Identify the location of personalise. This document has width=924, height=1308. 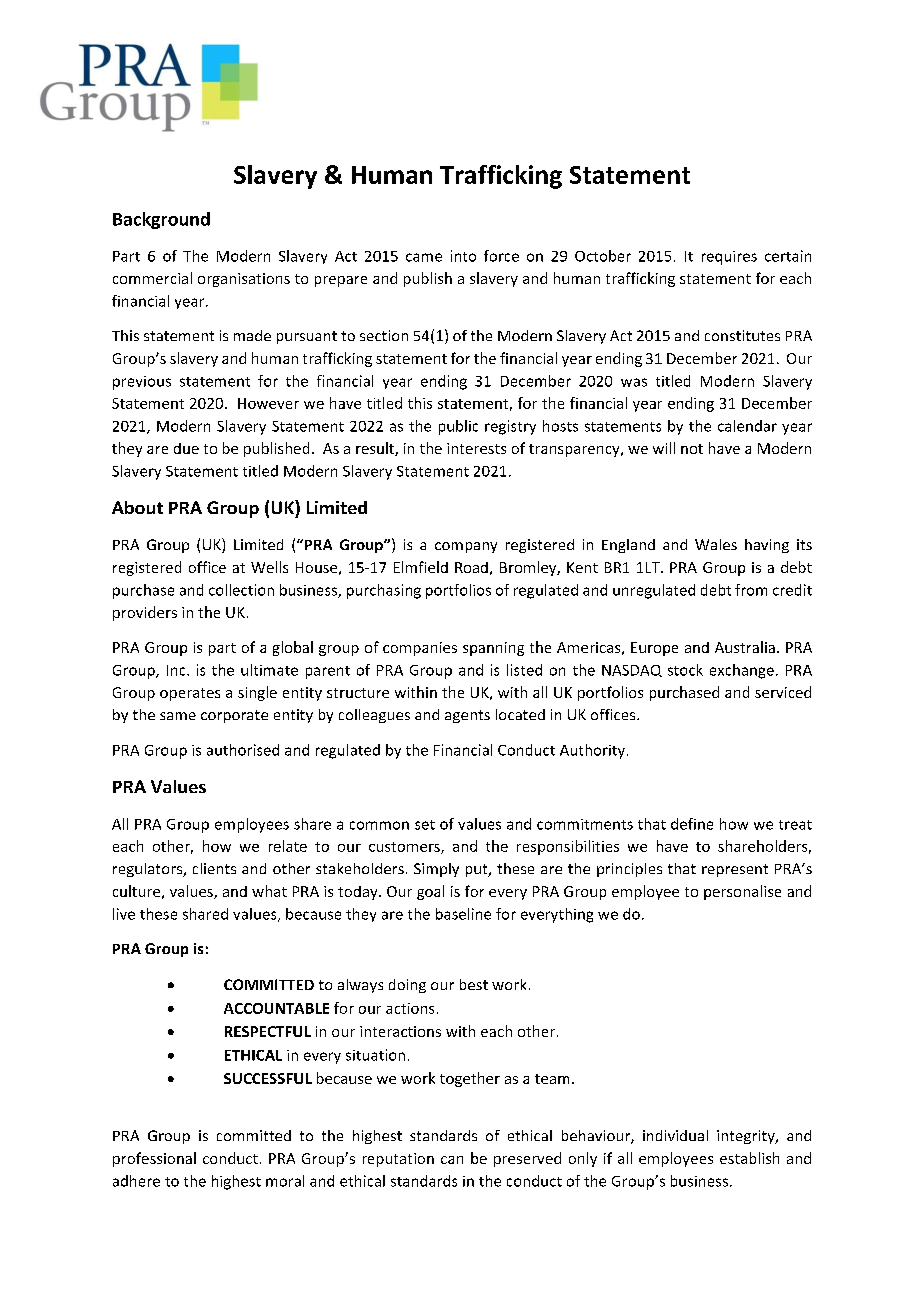
(742, 892).
